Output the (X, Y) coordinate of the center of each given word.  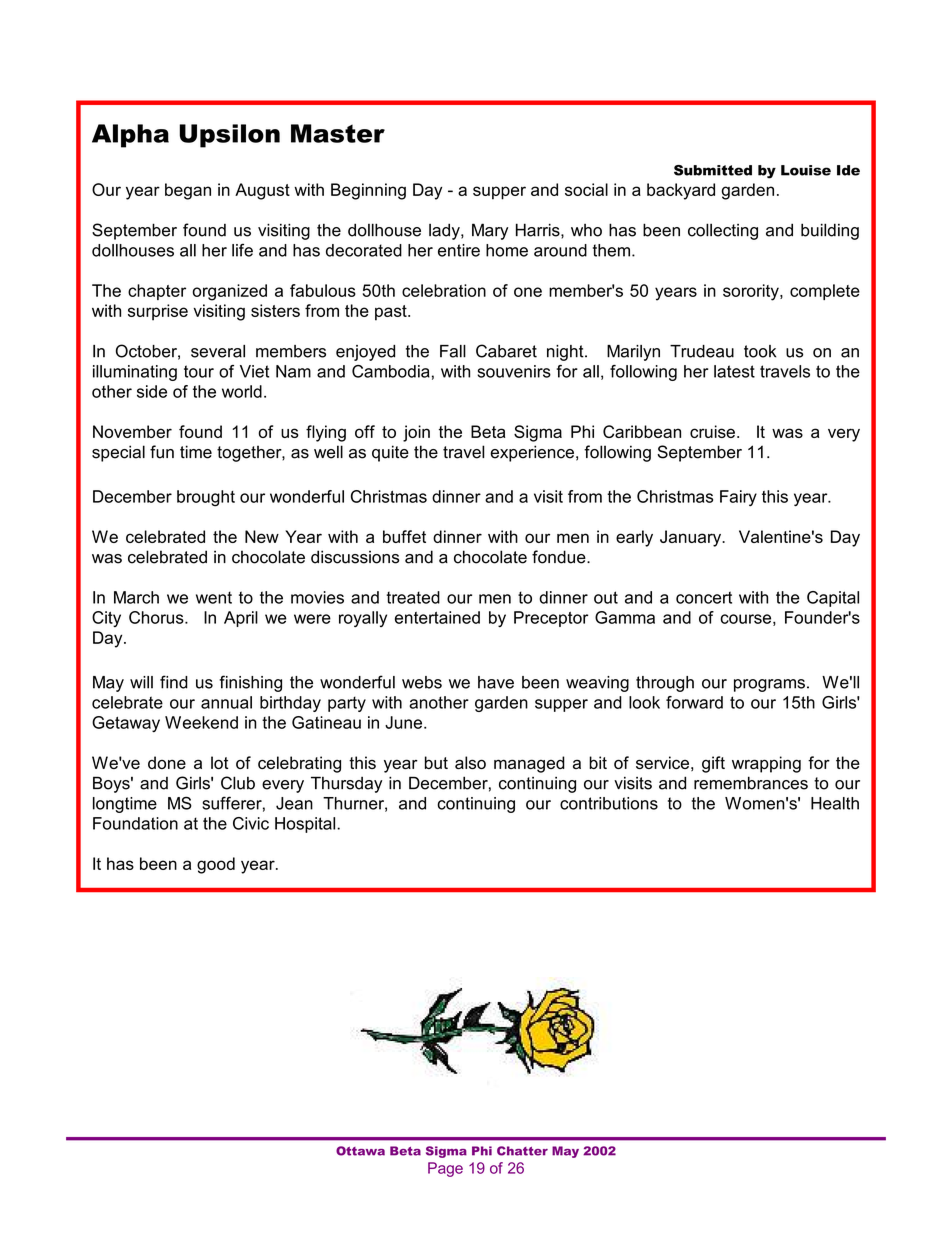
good (216, 865)
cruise (712, 431)
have (496, 682)
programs (769, 685)
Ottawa (360, 1151)
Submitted (713, 170)
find (174, 682)
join (416, 433)
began (188, 191)
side (152, 391)
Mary (490, 231)
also (470, 762)
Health (835, 803)
